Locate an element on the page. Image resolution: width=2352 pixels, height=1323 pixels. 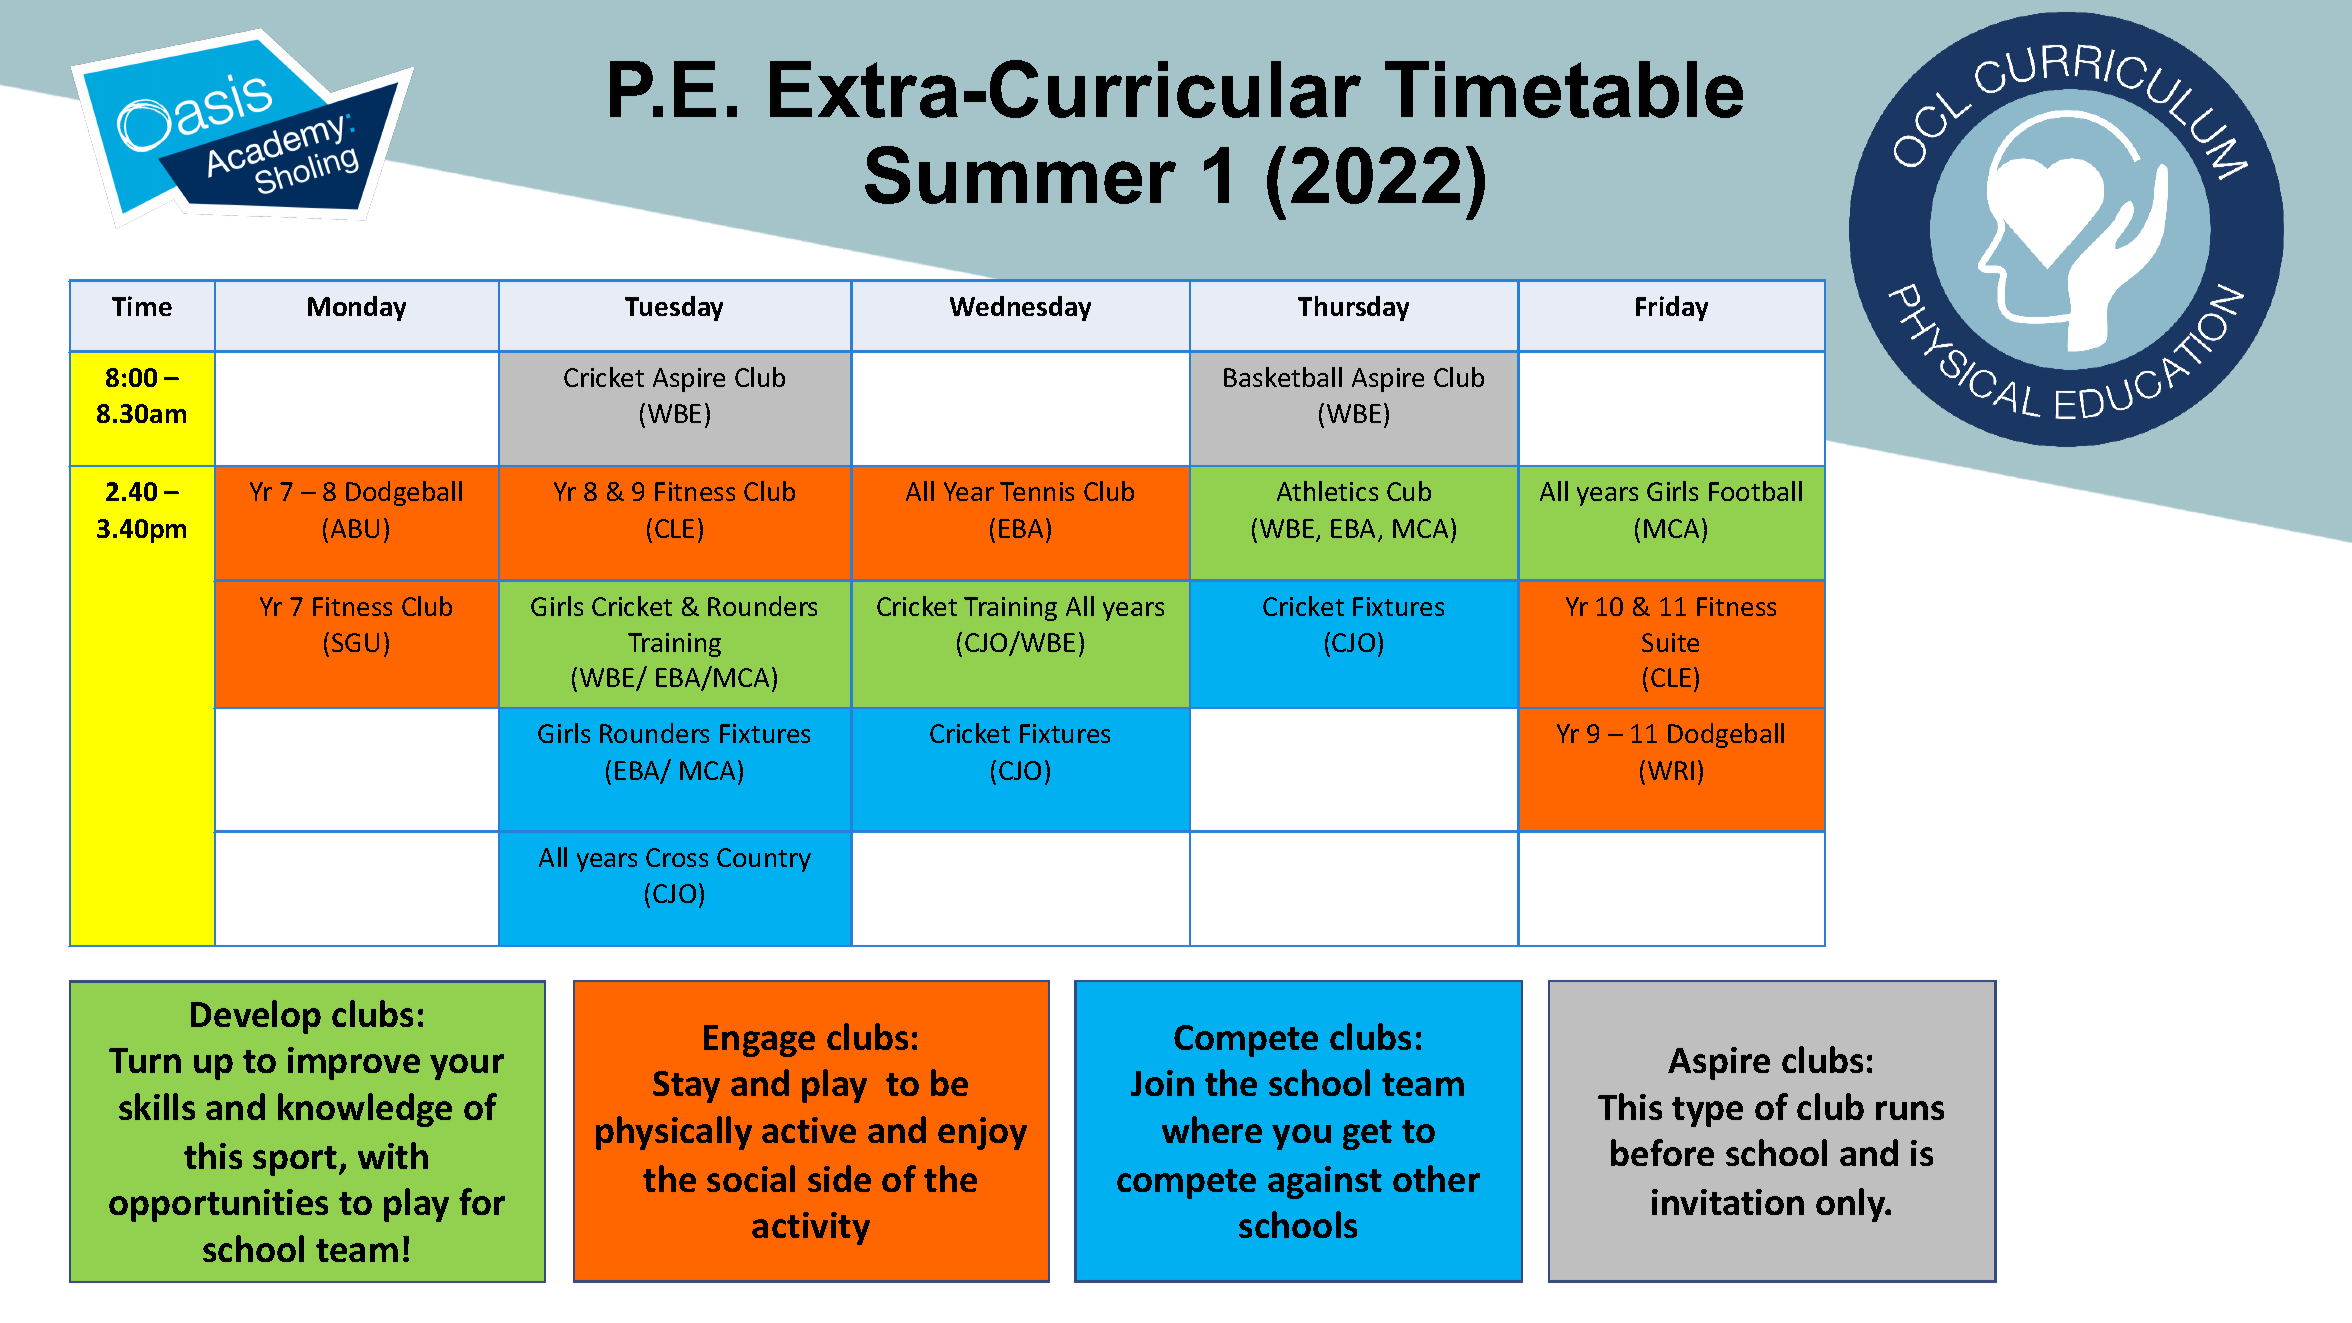
Develop is located at coordinates (256, 1017).
